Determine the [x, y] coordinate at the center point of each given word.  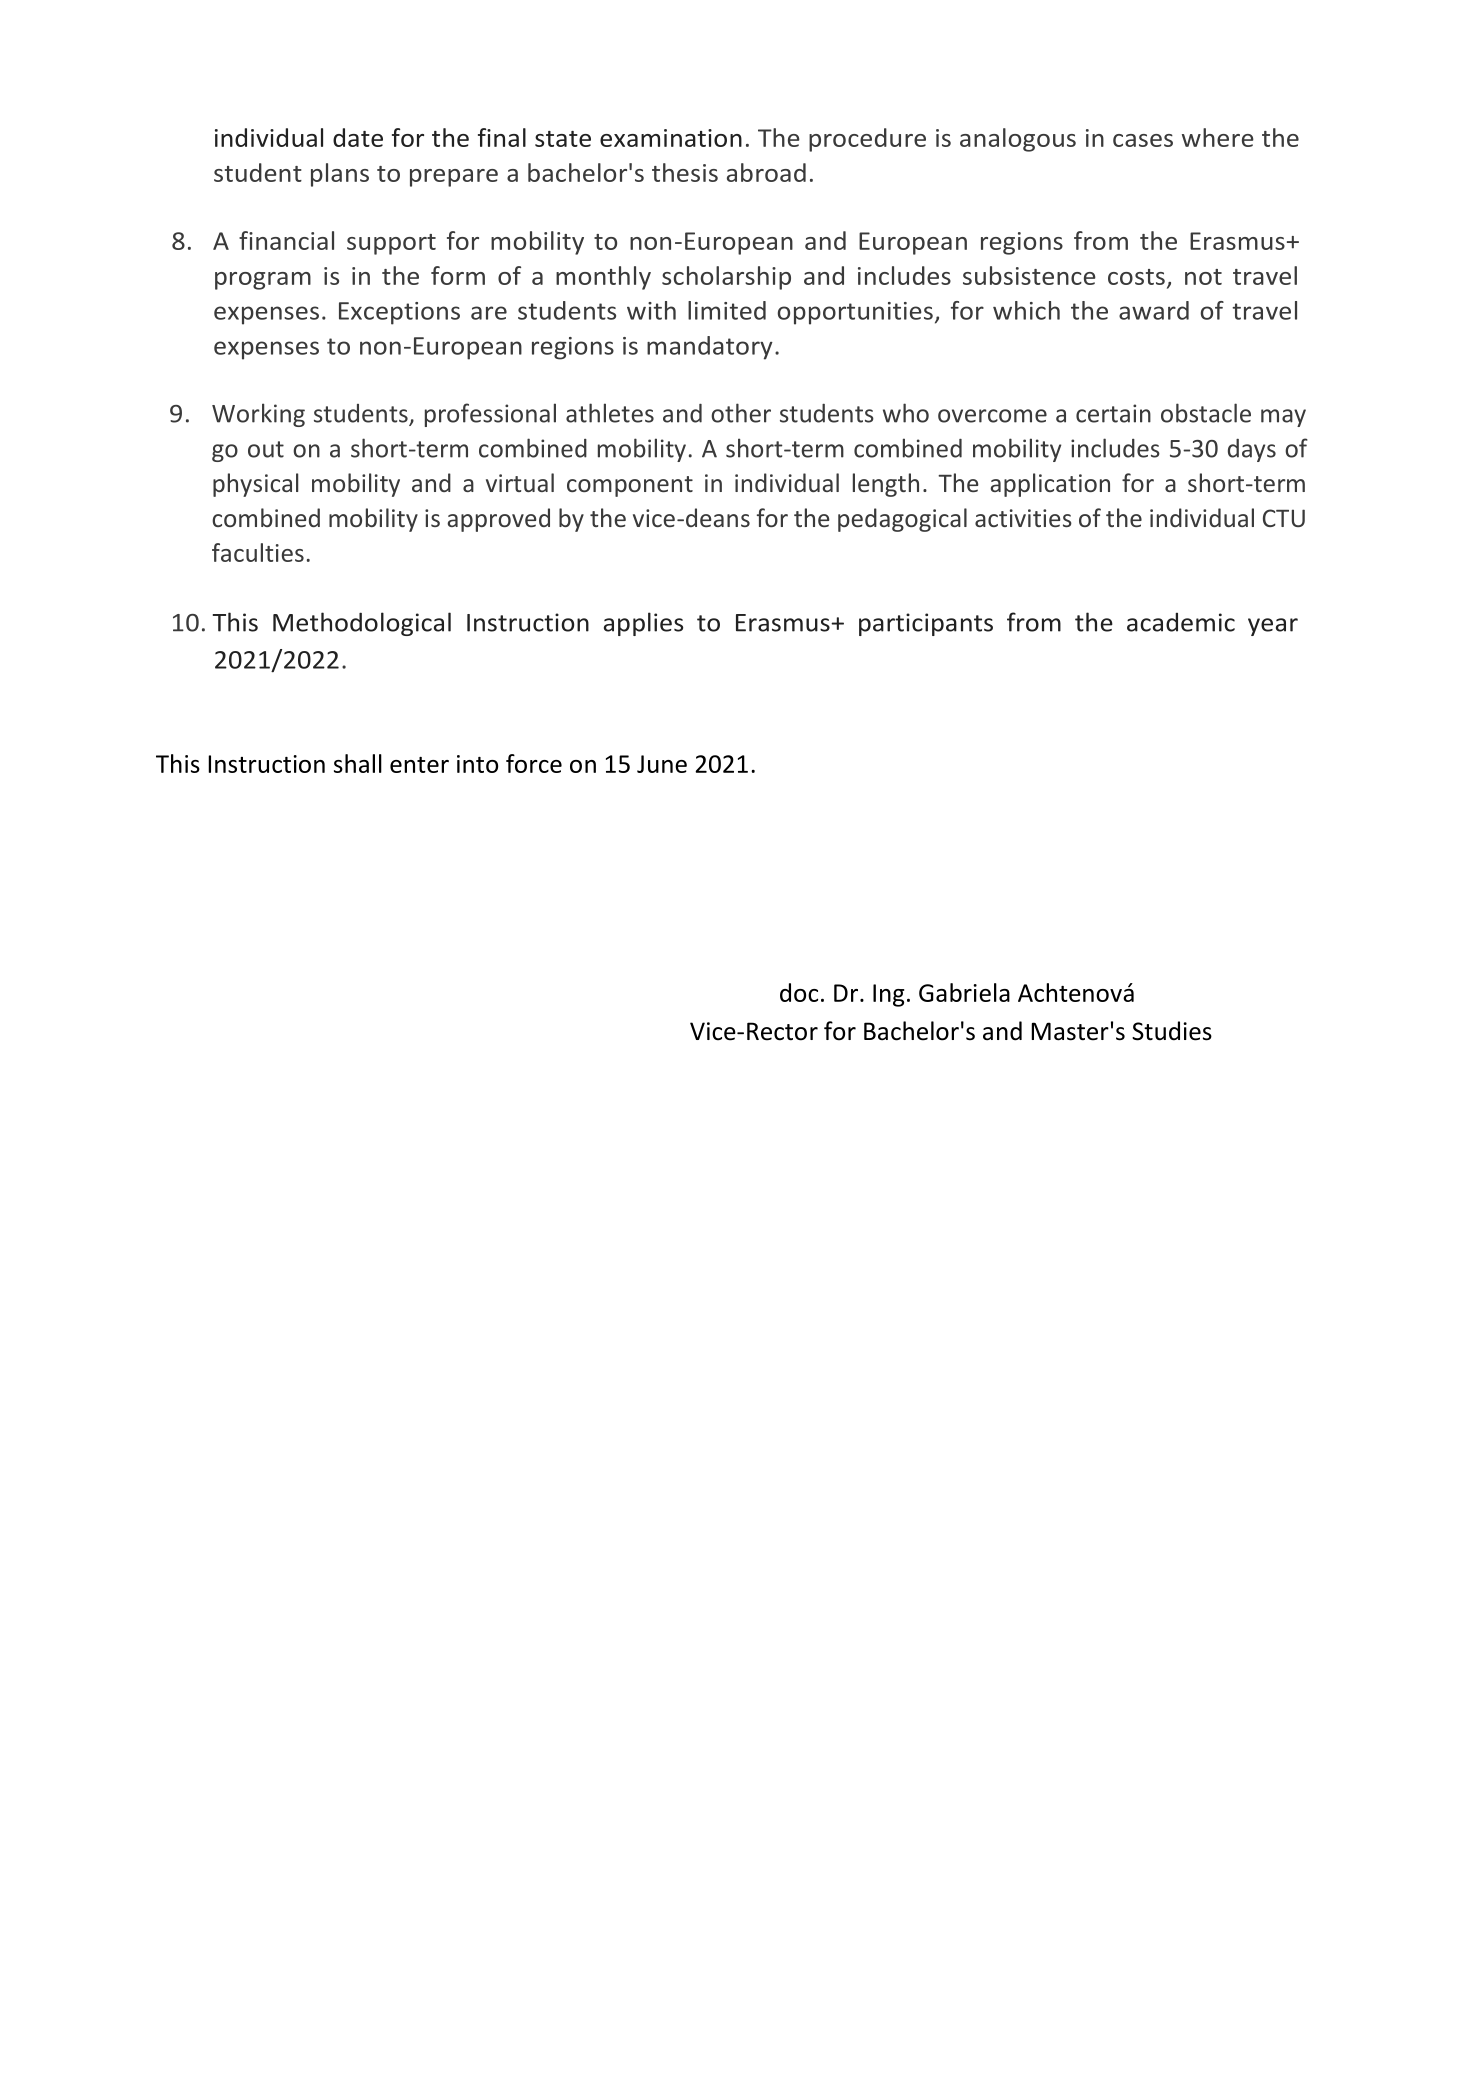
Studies [1172, 1031]
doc [799, 992]
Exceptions [399, 313]
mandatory [710, 348]
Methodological [362, 624]
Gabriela [964, 992]
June [662, 764]
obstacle [1206, 413]
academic [1181, 622]
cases [1143, 140]
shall [358, 763]
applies [643, 624]
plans [340, 175]
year [1273, 627]
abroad [766, 172]
